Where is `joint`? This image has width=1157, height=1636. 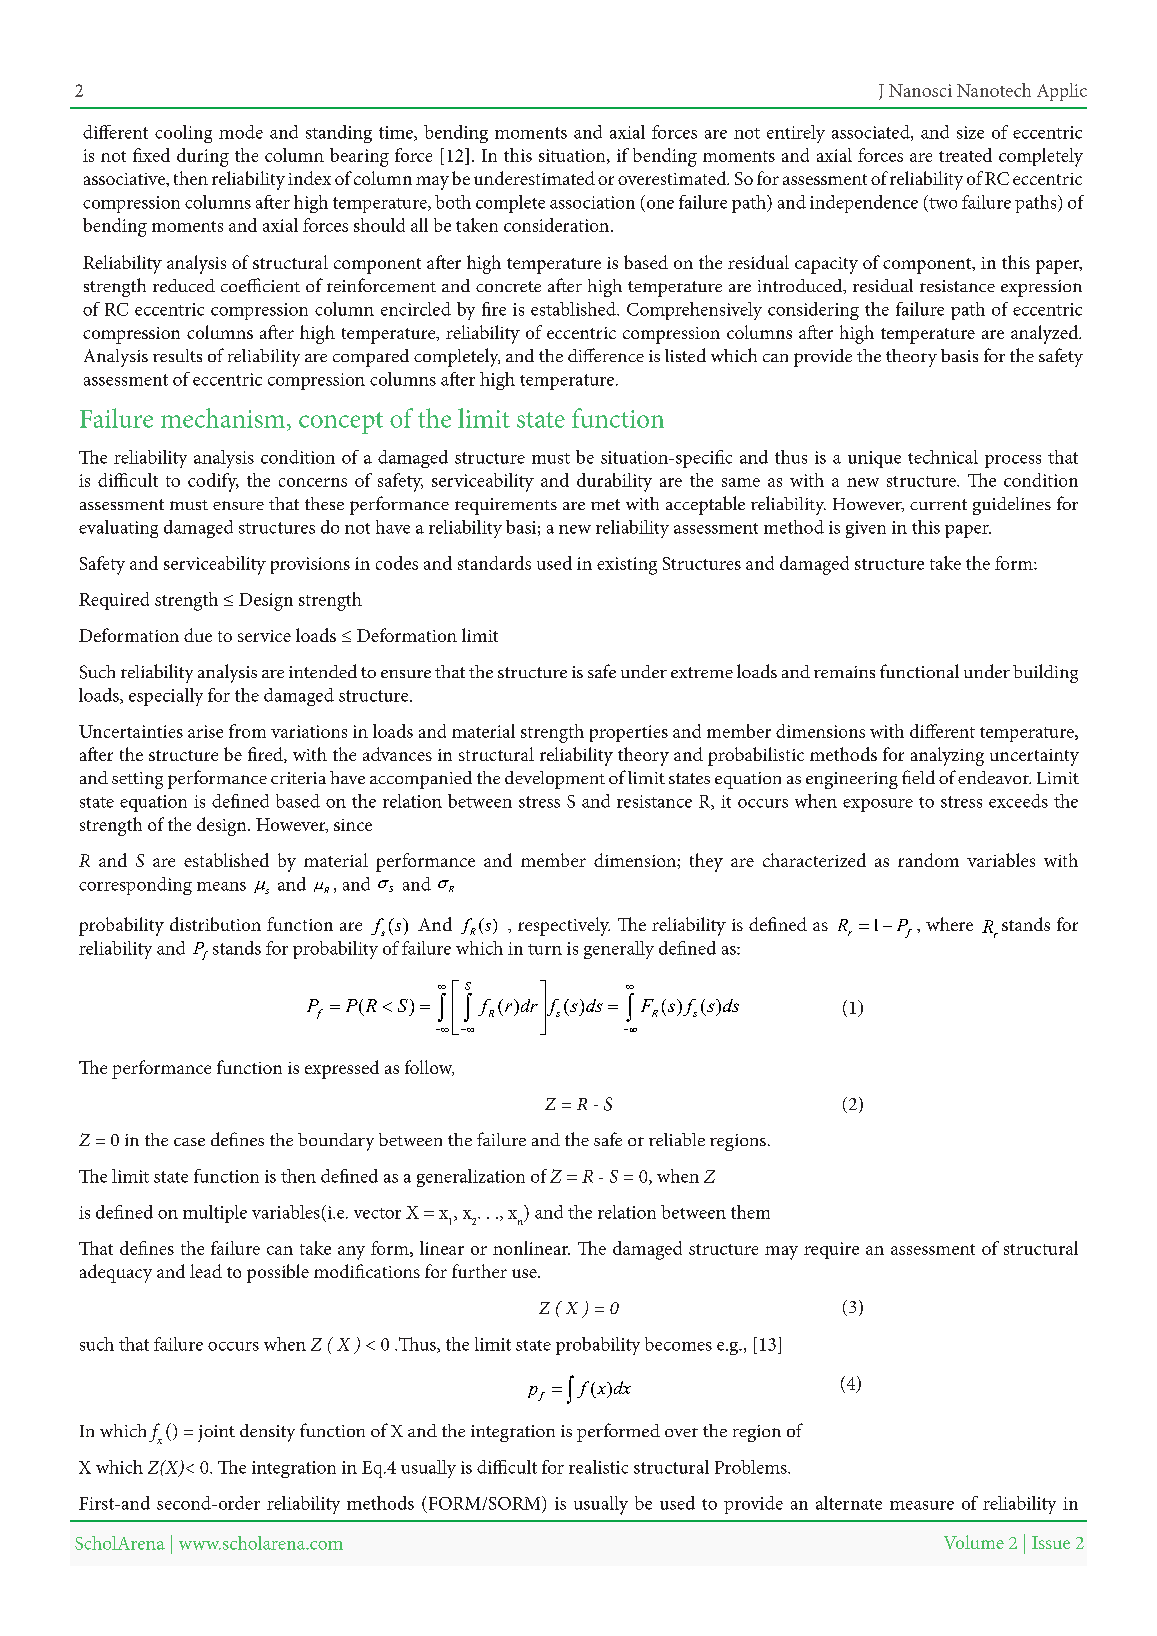 joint is located at coordinates (216, 1433).
